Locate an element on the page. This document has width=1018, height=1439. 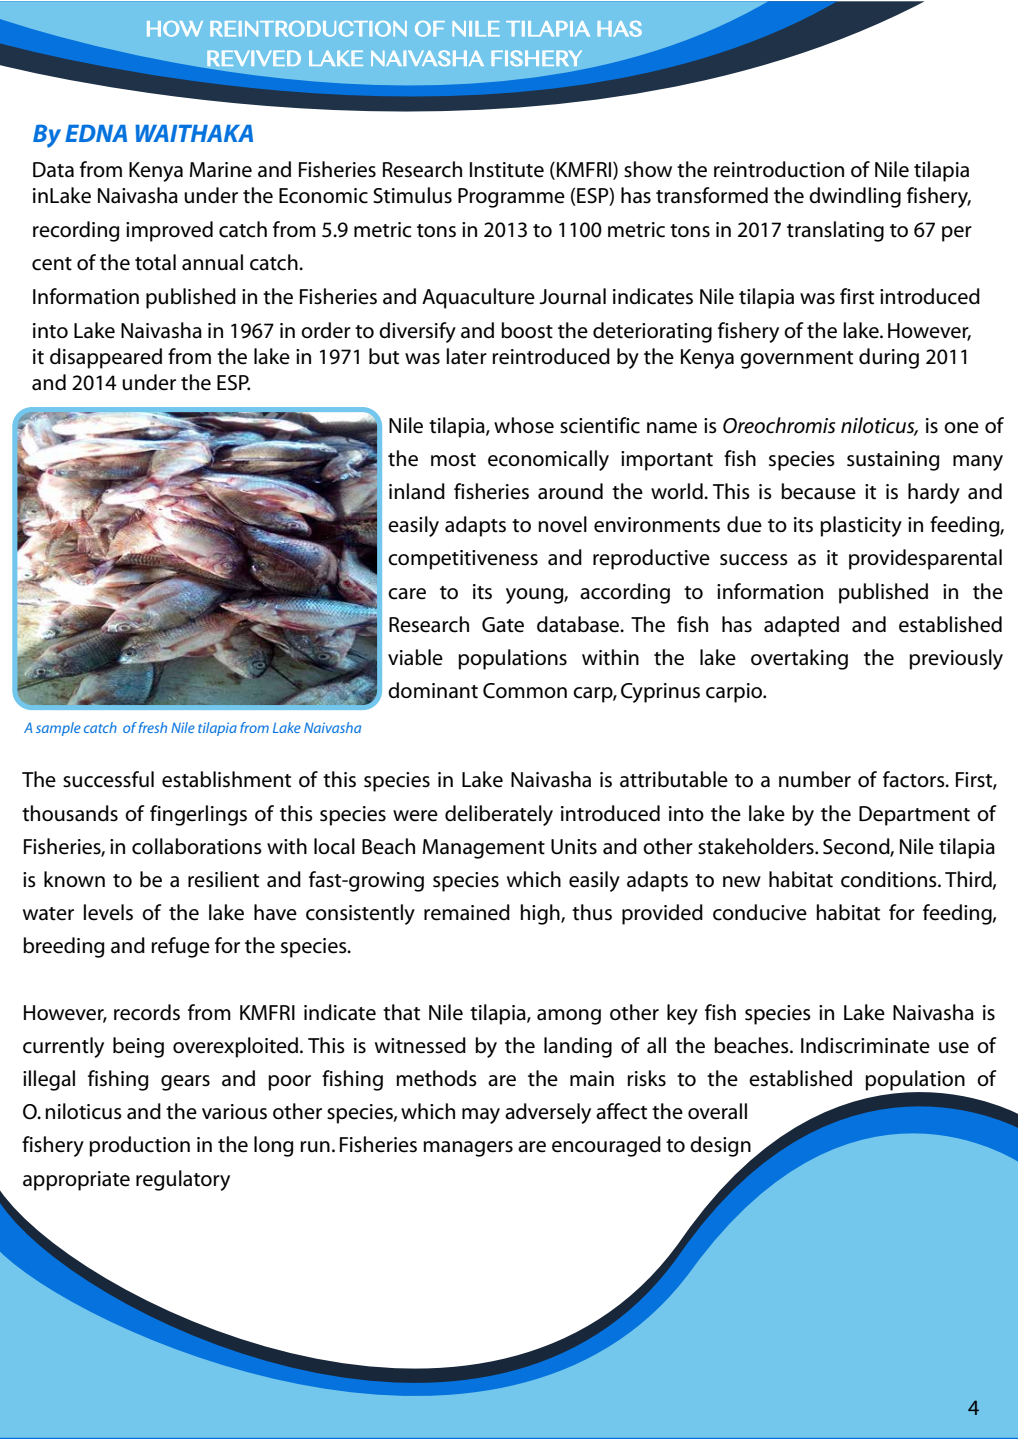
Gate is located at coordinates (503, 625).
